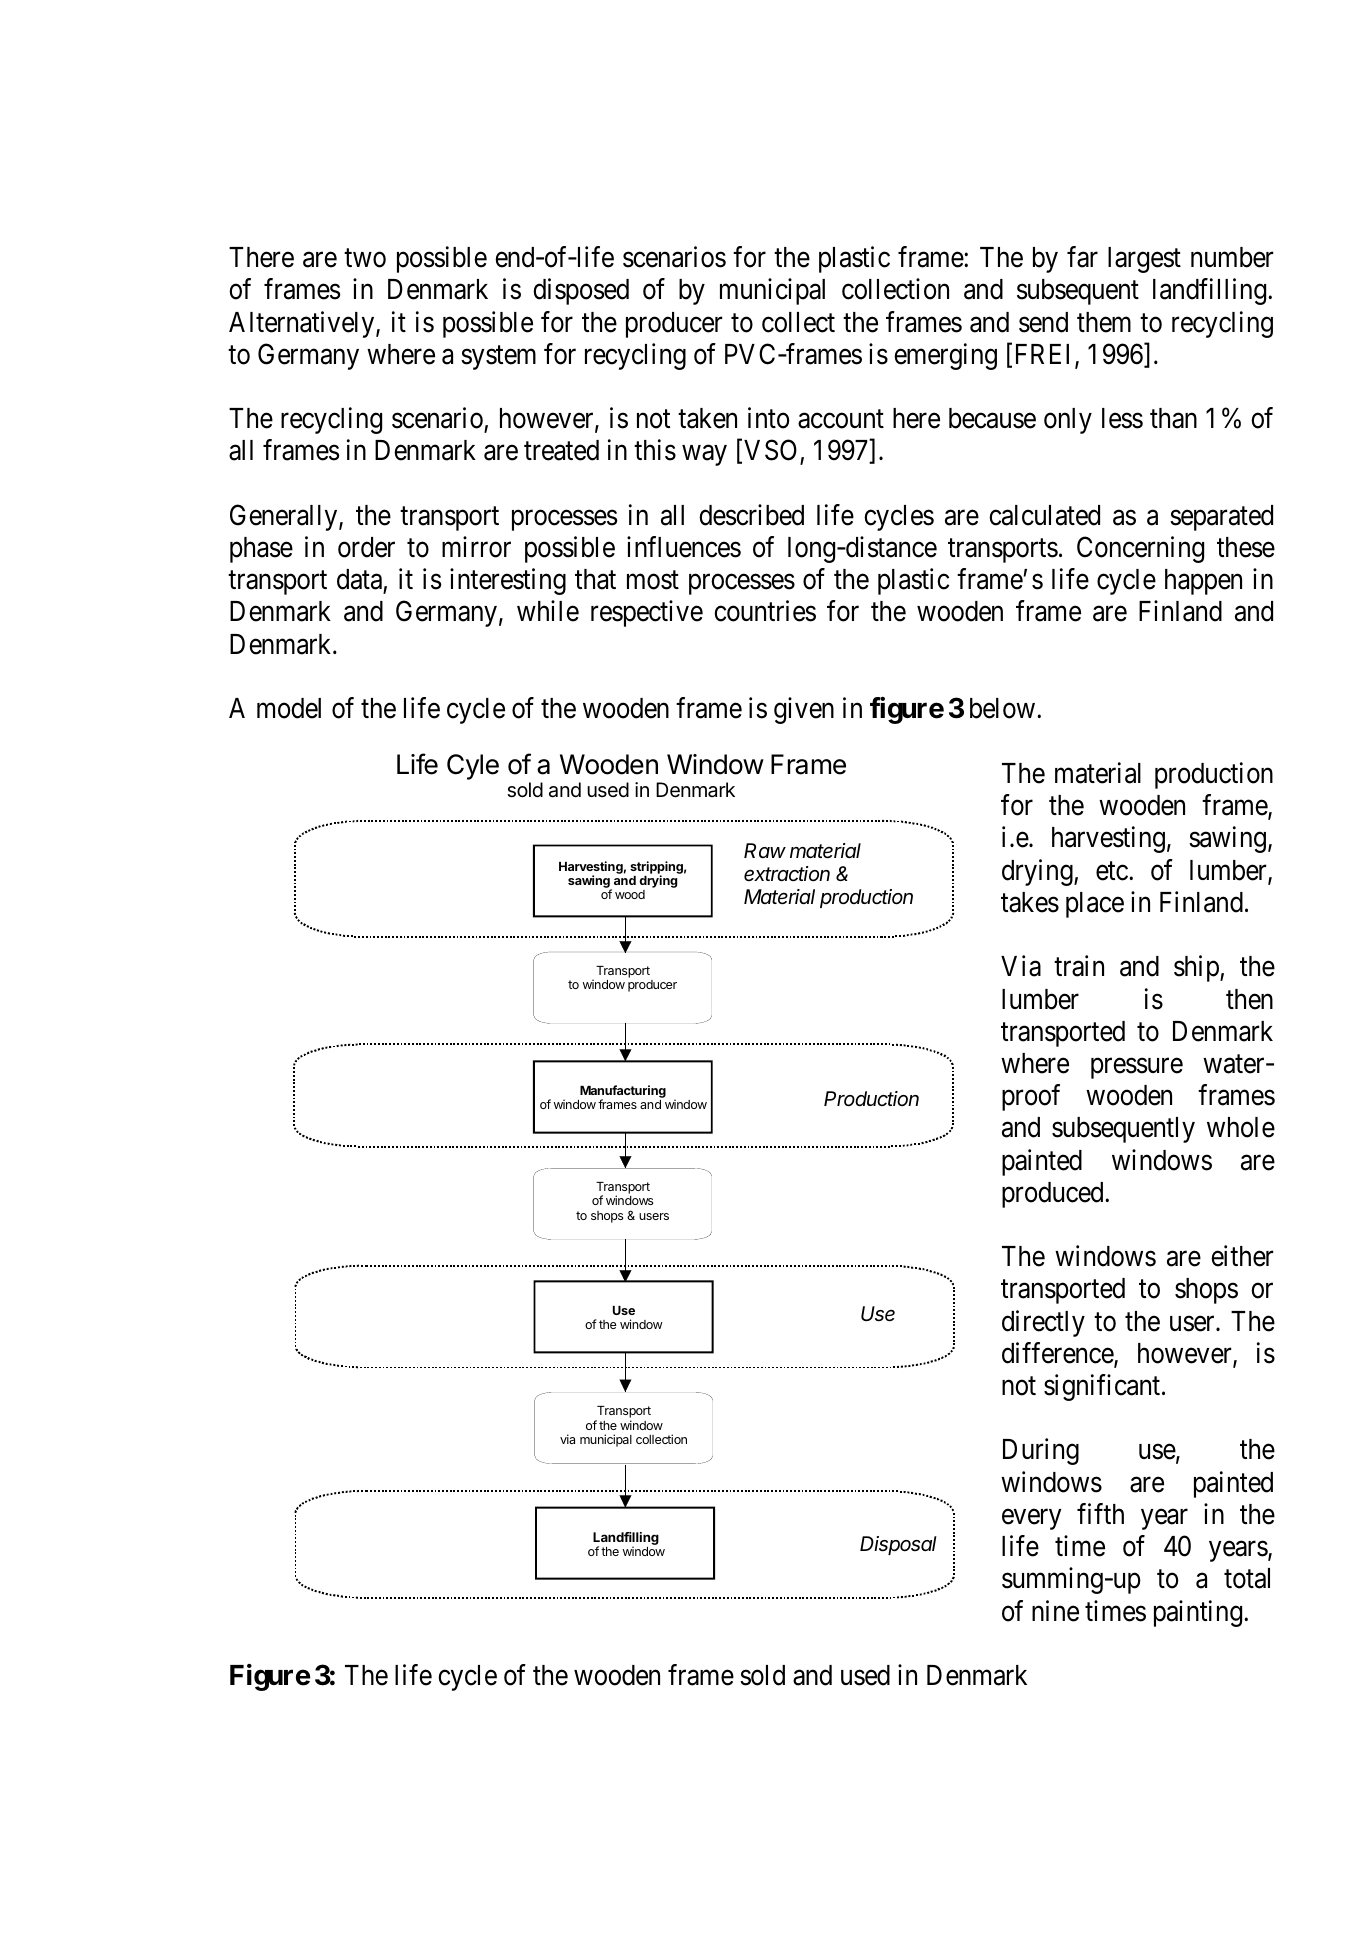 Image resolution: width=1371 pixels, height=1940 pixels. Describe the element at coordinates (1032, 1519) in the document. I see `every` at that location.
